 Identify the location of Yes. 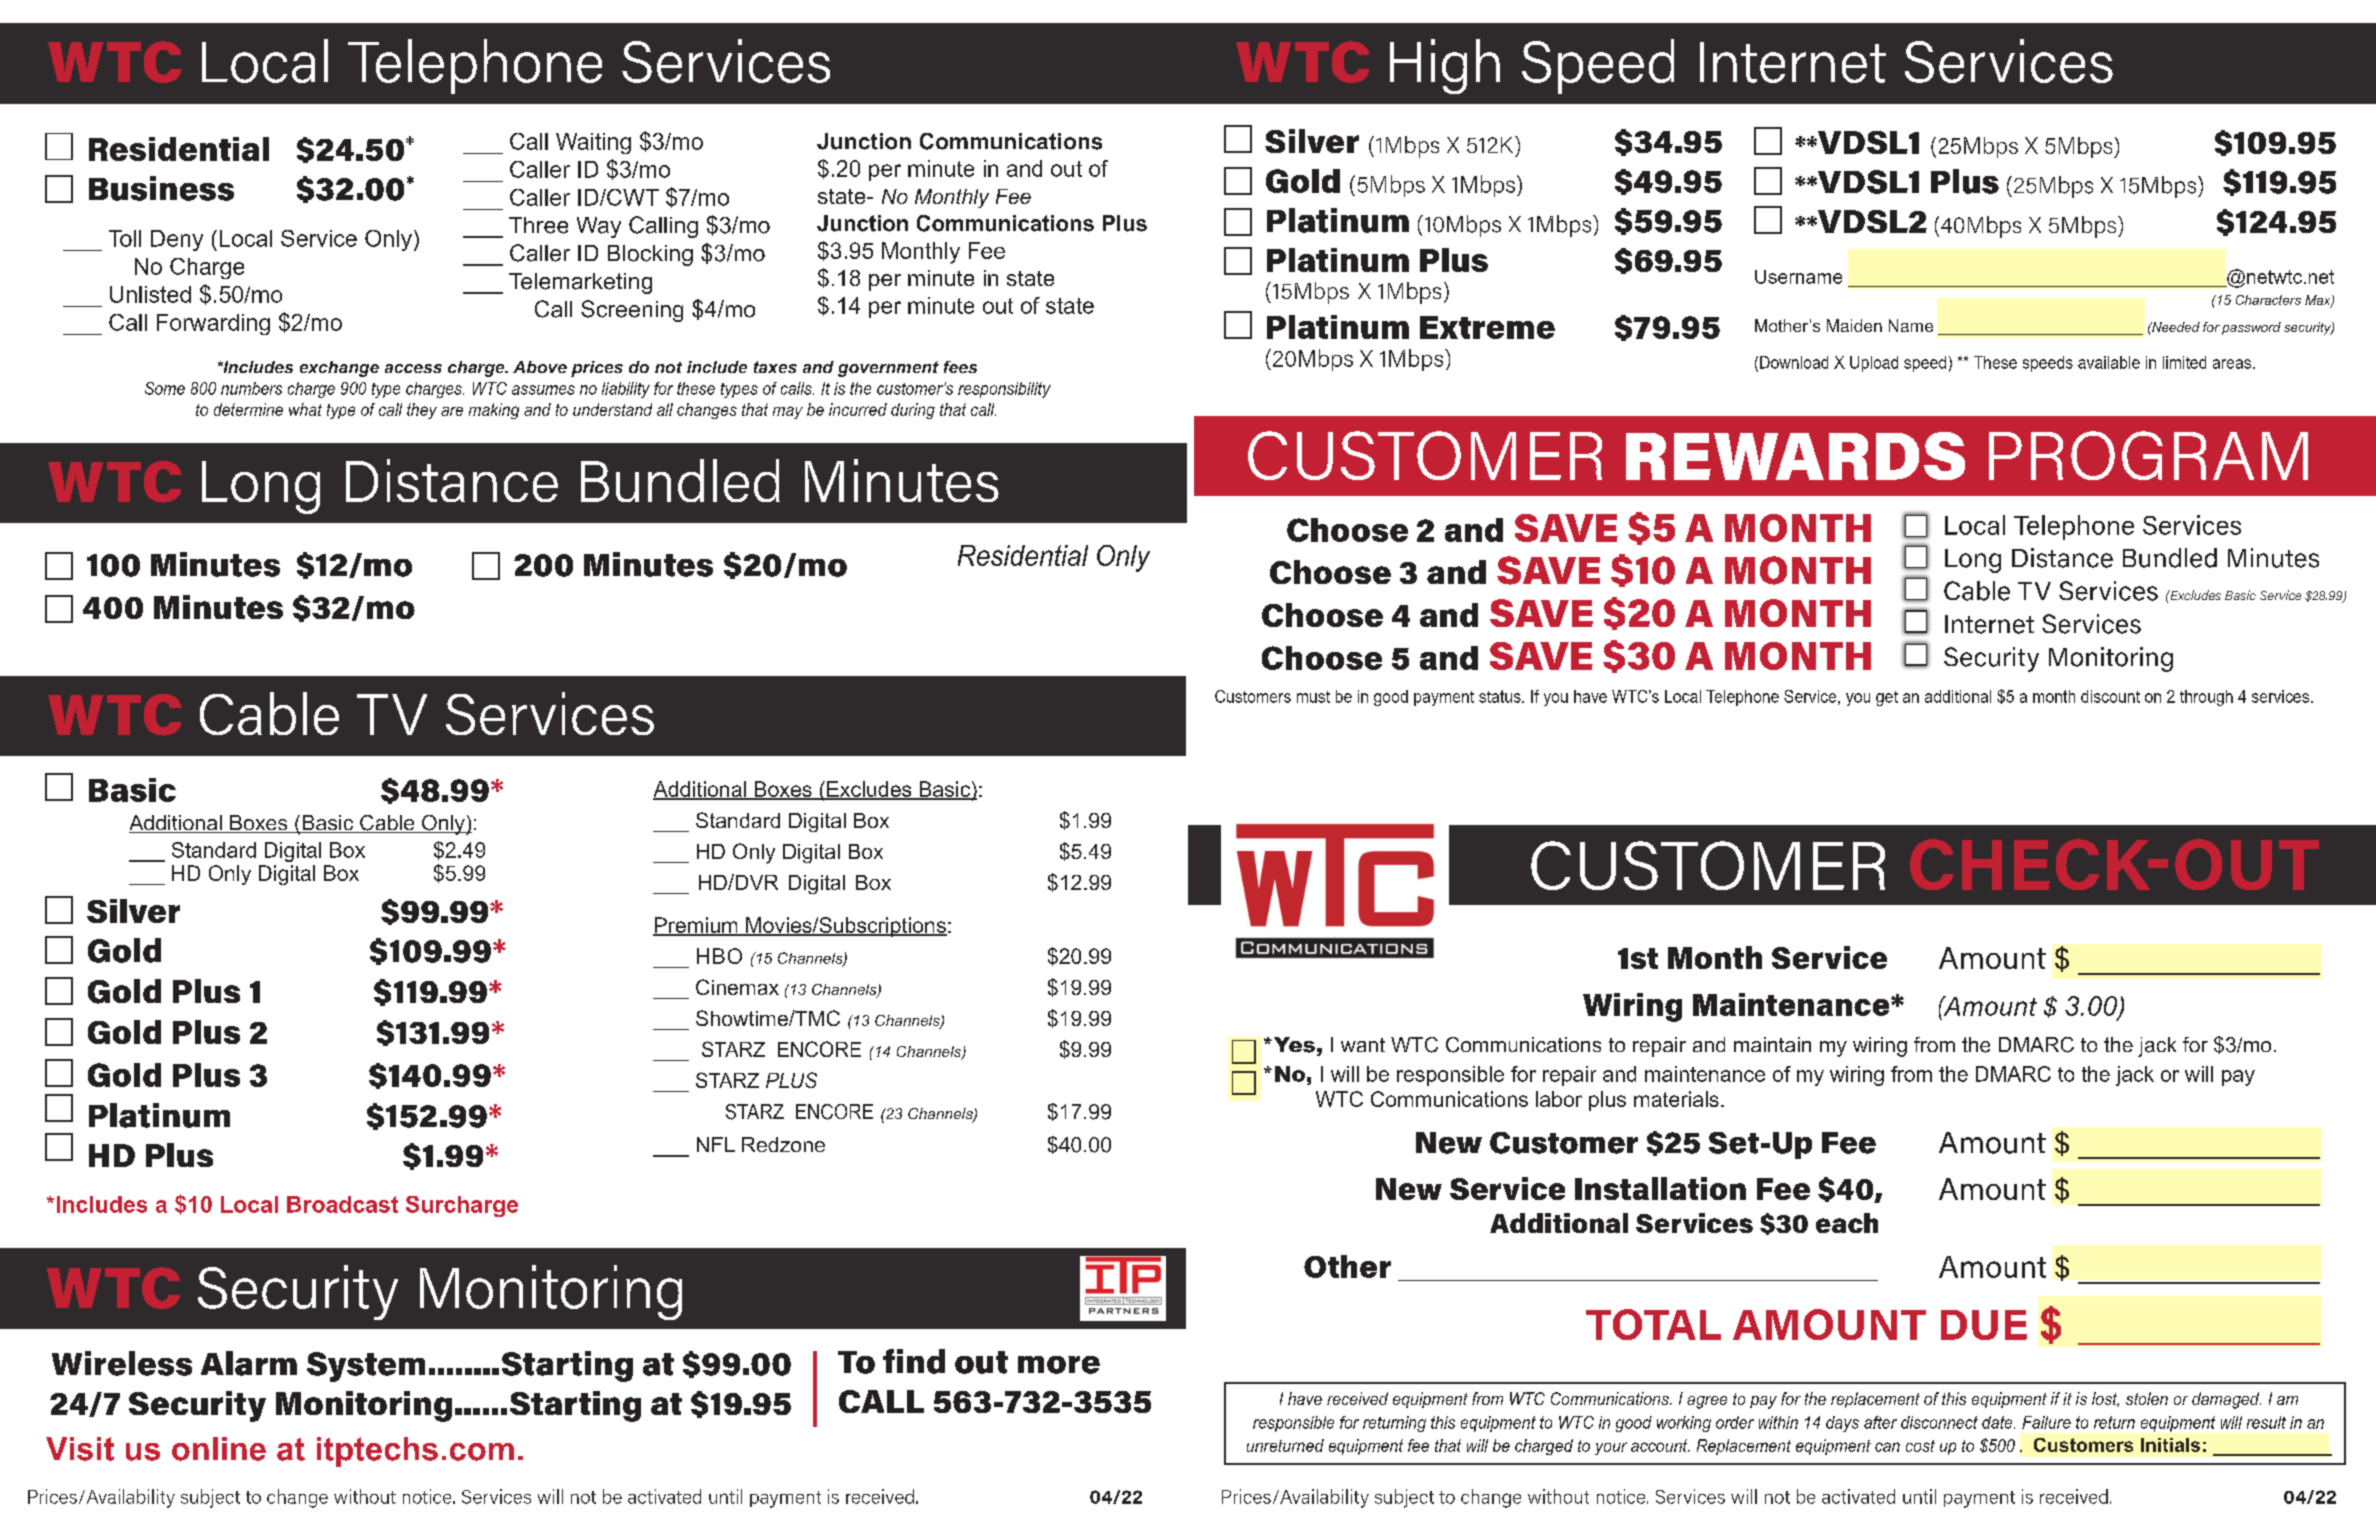
(1293, 1045).
